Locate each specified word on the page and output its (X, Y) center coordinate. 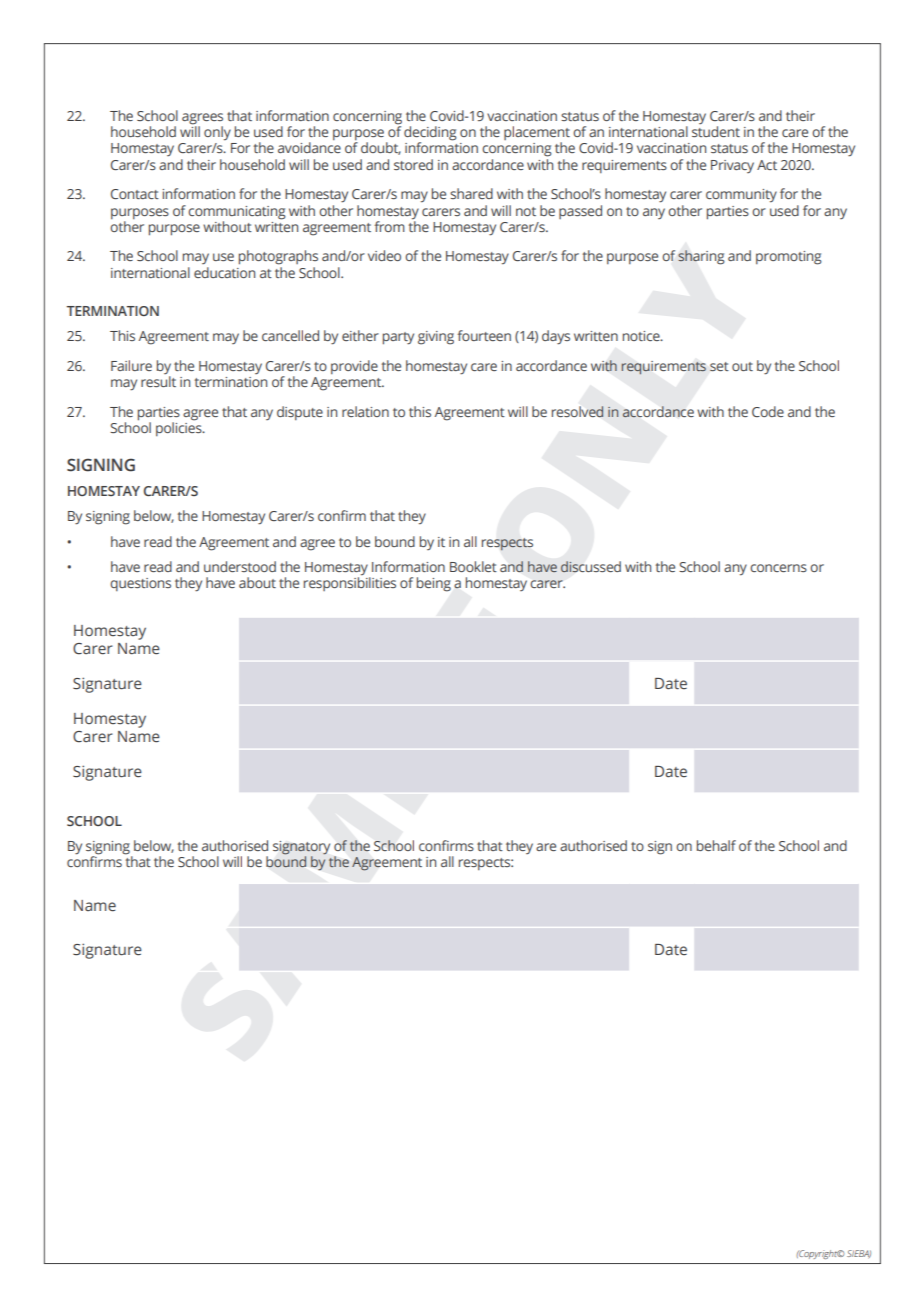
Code (768, 411)
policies (180, 428)
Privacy (732, 166)
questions (140, 584)
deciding (430, 134)
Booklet (473, 566)
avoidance (309, 147)
